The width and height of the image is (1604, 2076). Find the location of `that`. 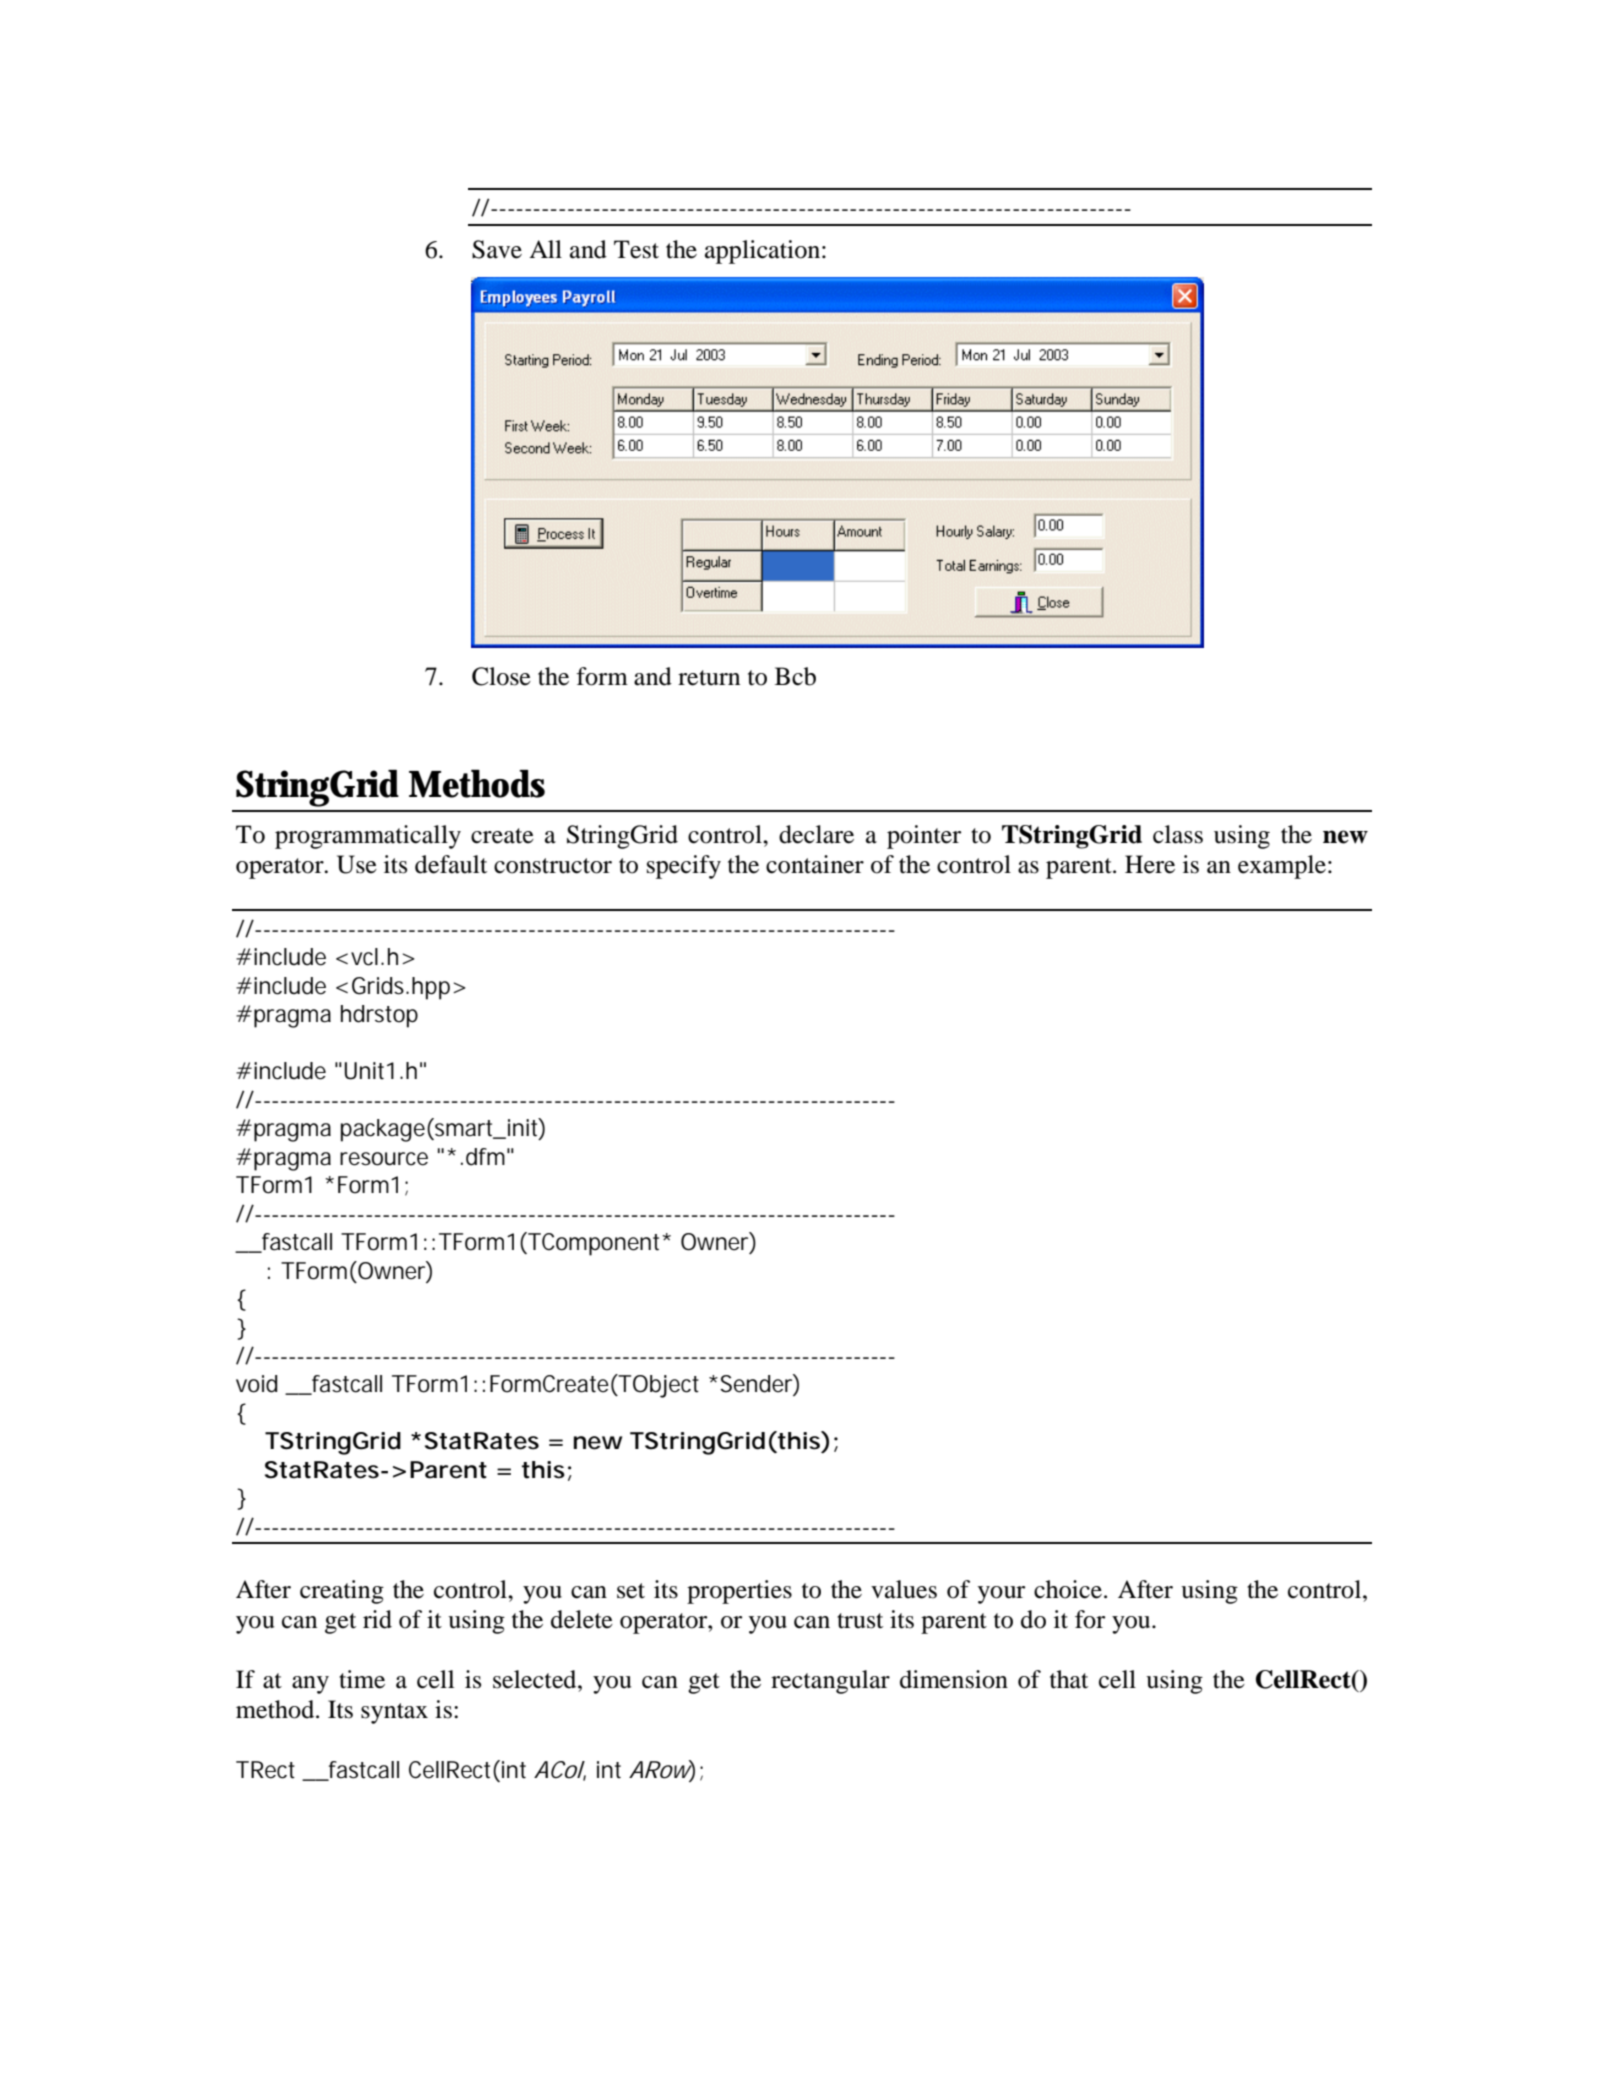

that is located at coordinates (1069, 1679).
